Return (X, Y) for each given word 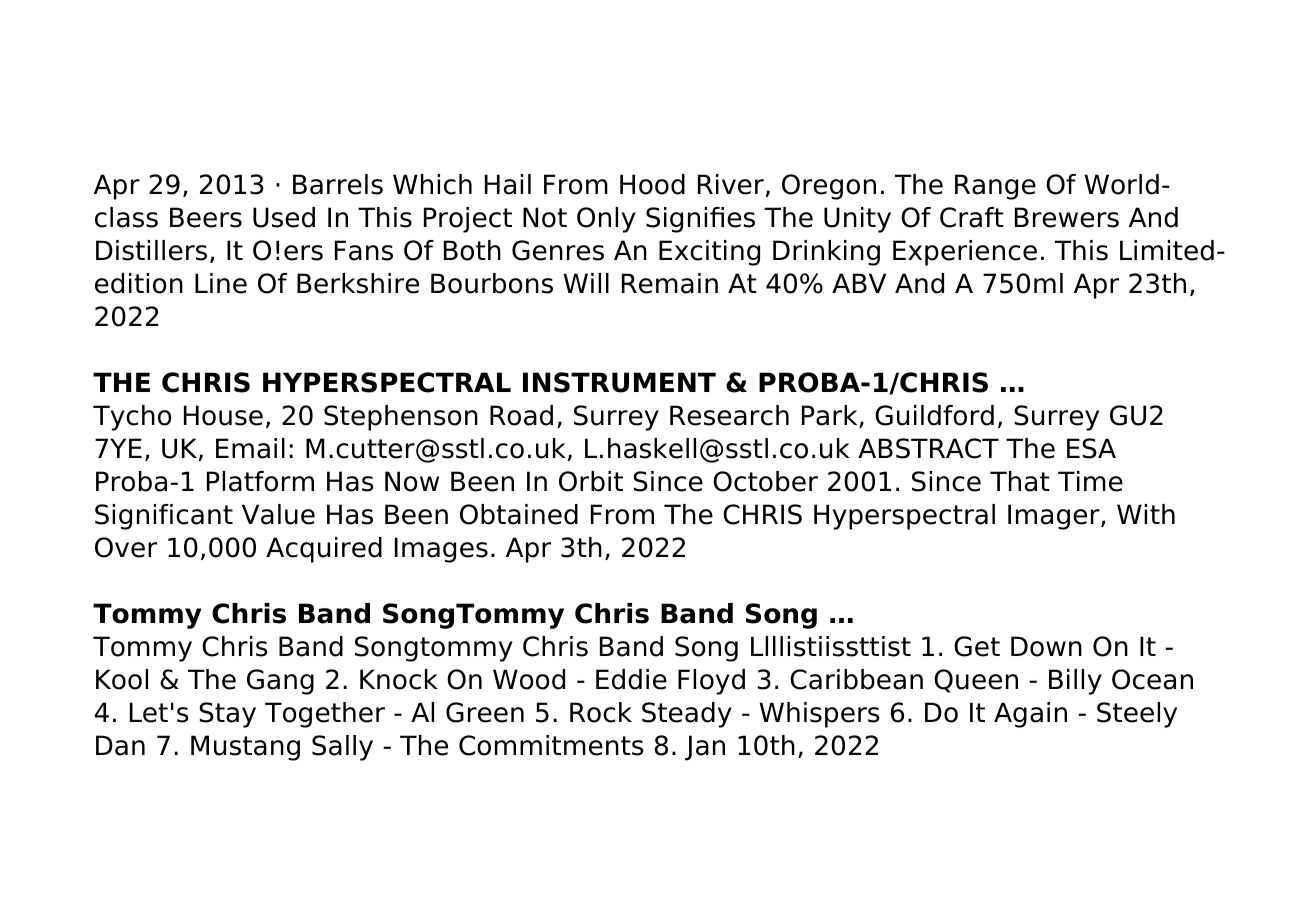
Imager (1055, 517)
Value (278, 514)
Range (995, 187)
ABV (859, 283)
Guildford (934, 415)
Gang (280, 682)
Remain (670, 283)
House (223, 415)
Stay (227, 715)
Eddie (631, 679)
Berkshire (358, 283)
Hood (652, 184)
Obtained (519, 514)
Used (284, 217)
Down (1046, 646)
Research (729, 415)
